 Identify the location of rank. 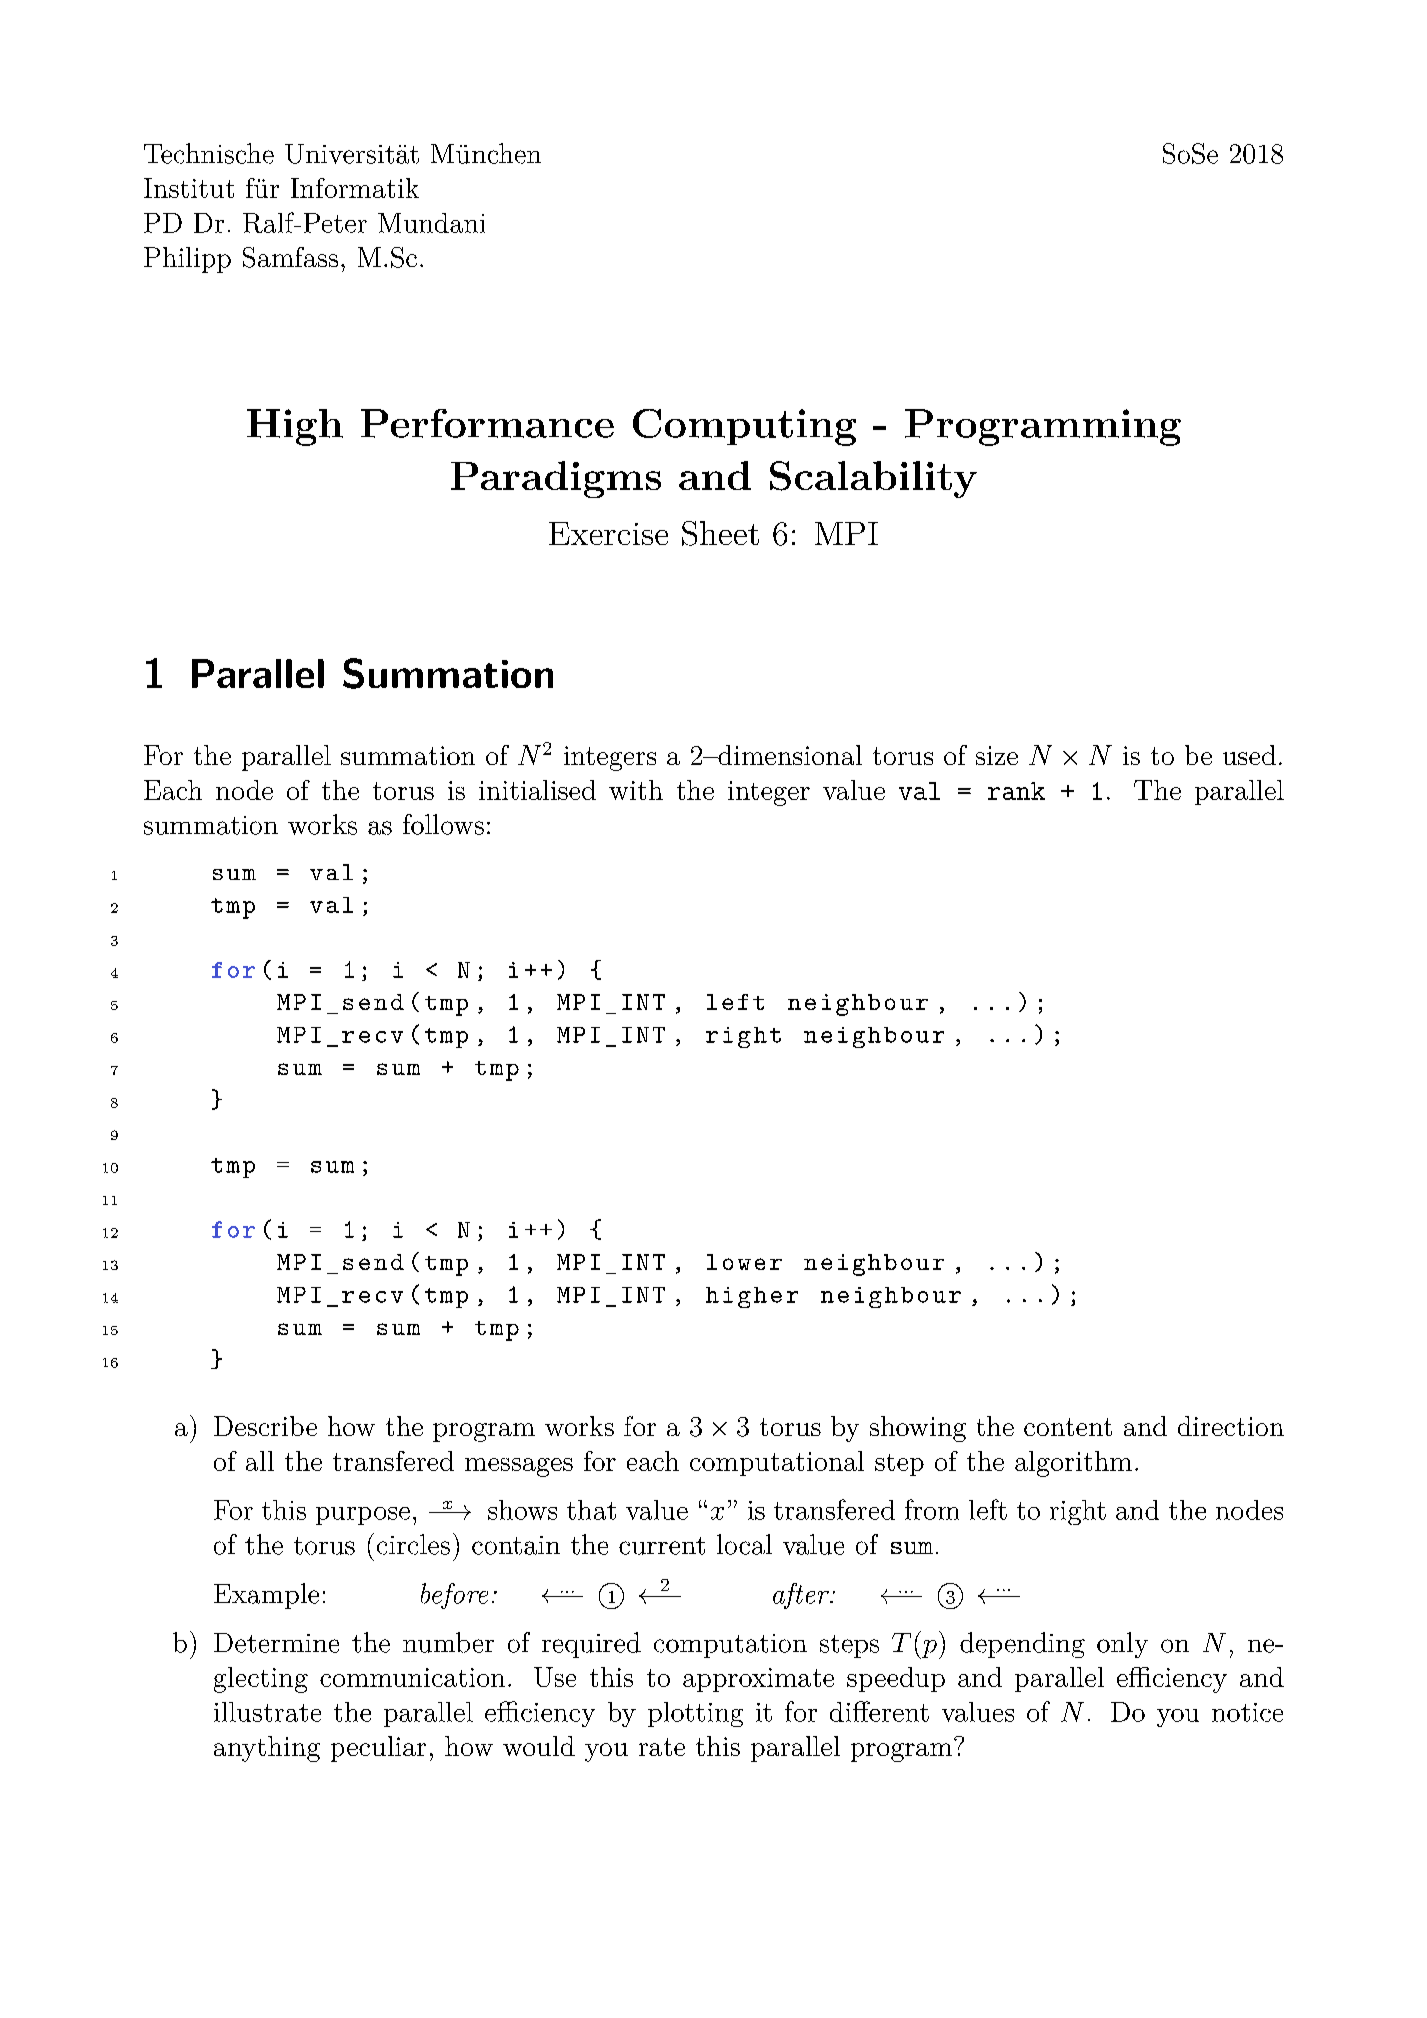
(1016, 791).
